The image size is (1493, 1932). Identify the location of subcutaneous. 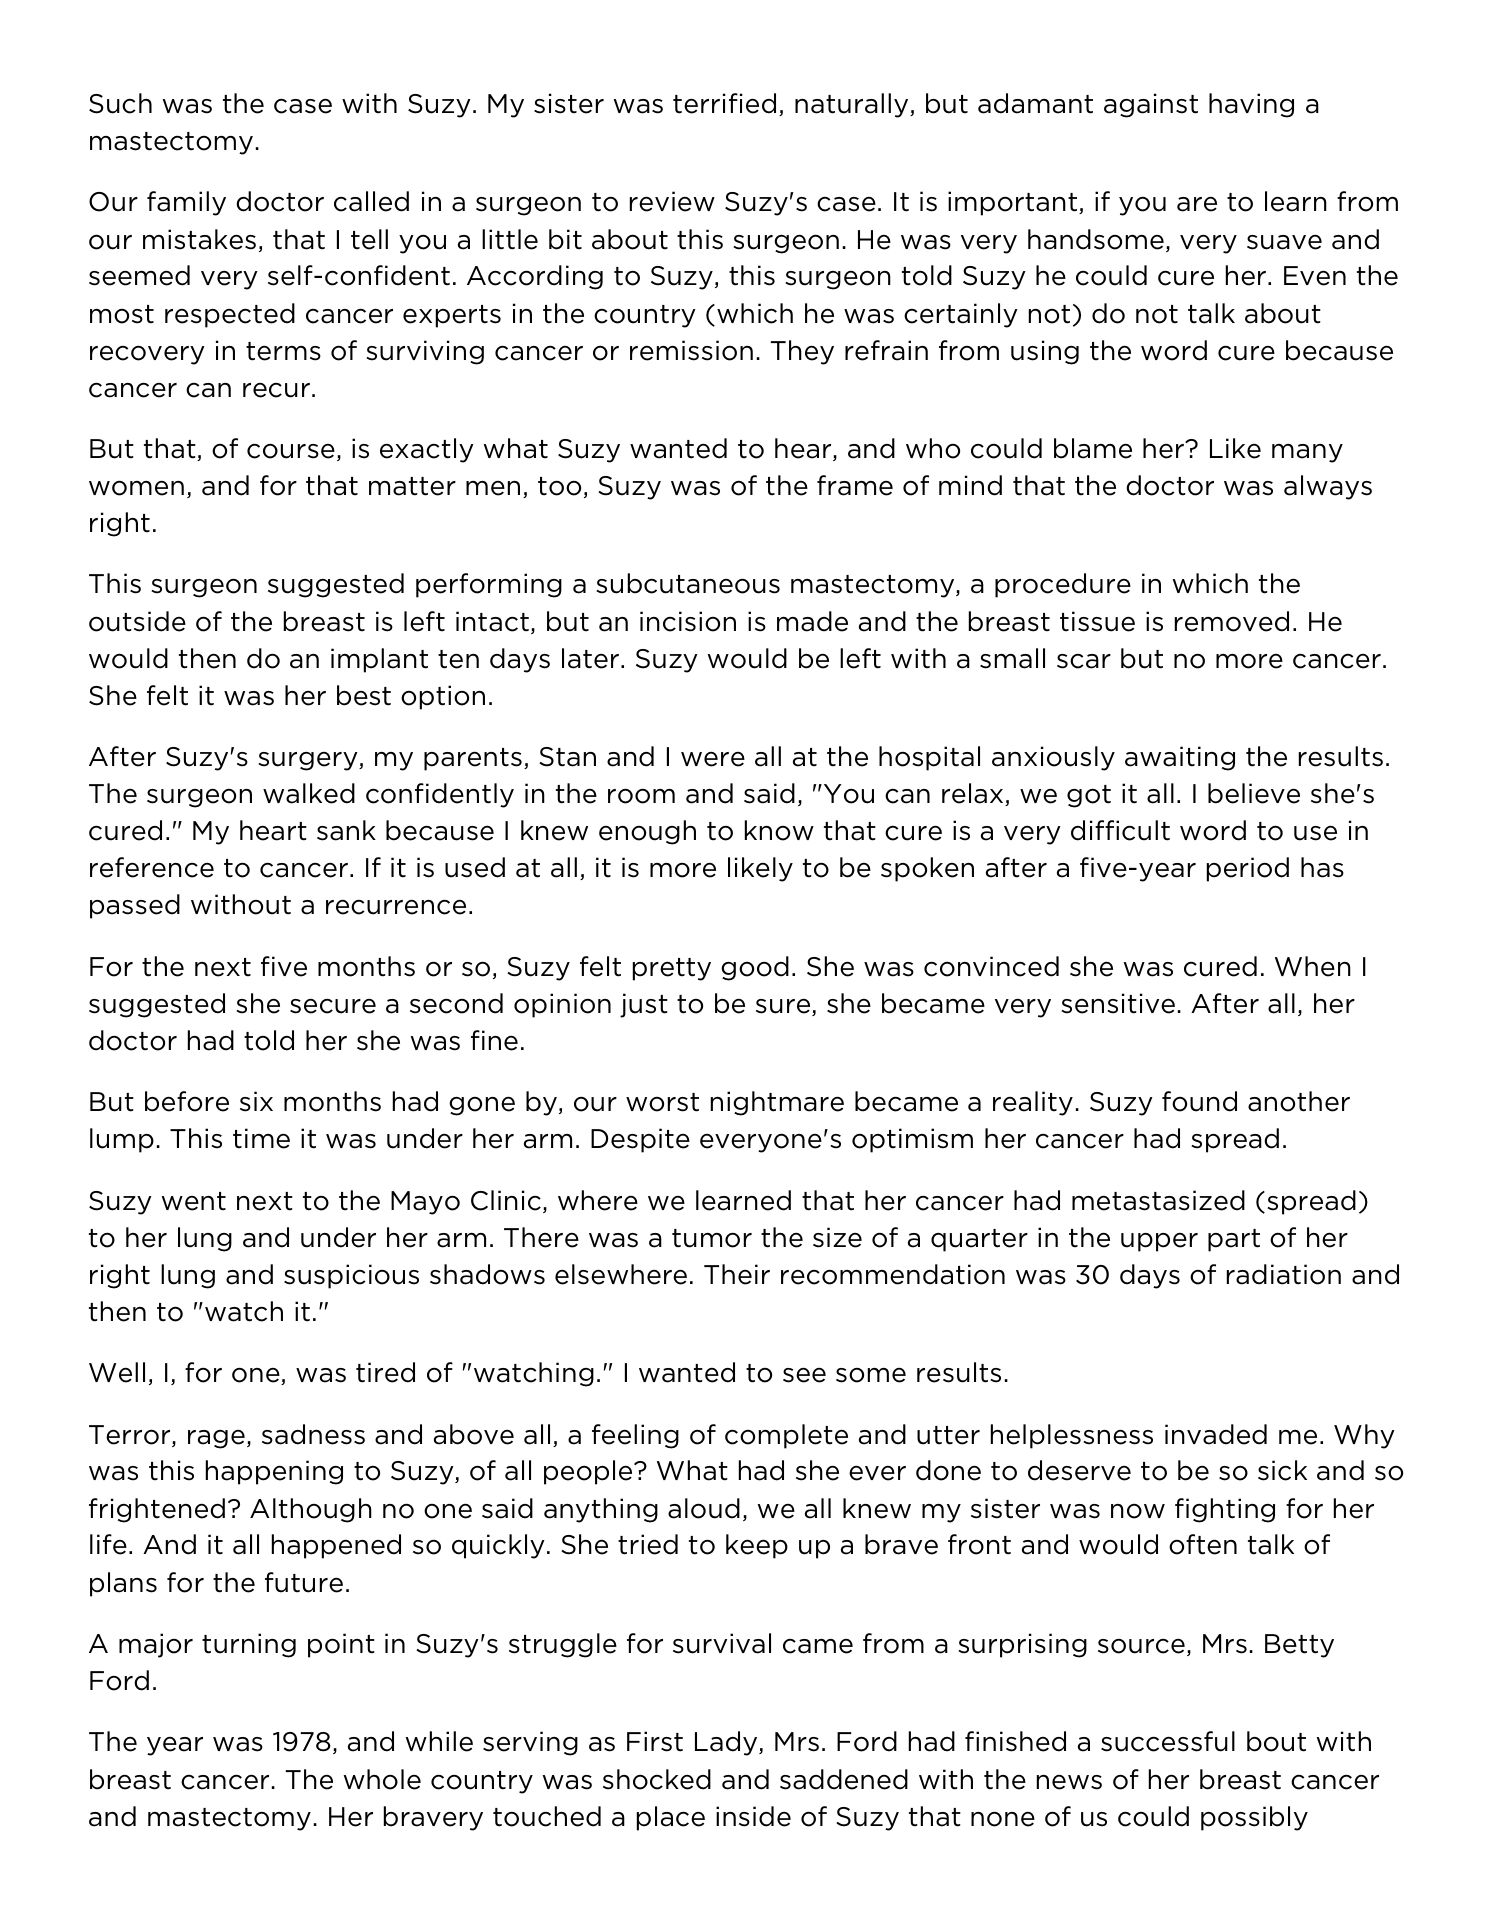
(688, 583).
